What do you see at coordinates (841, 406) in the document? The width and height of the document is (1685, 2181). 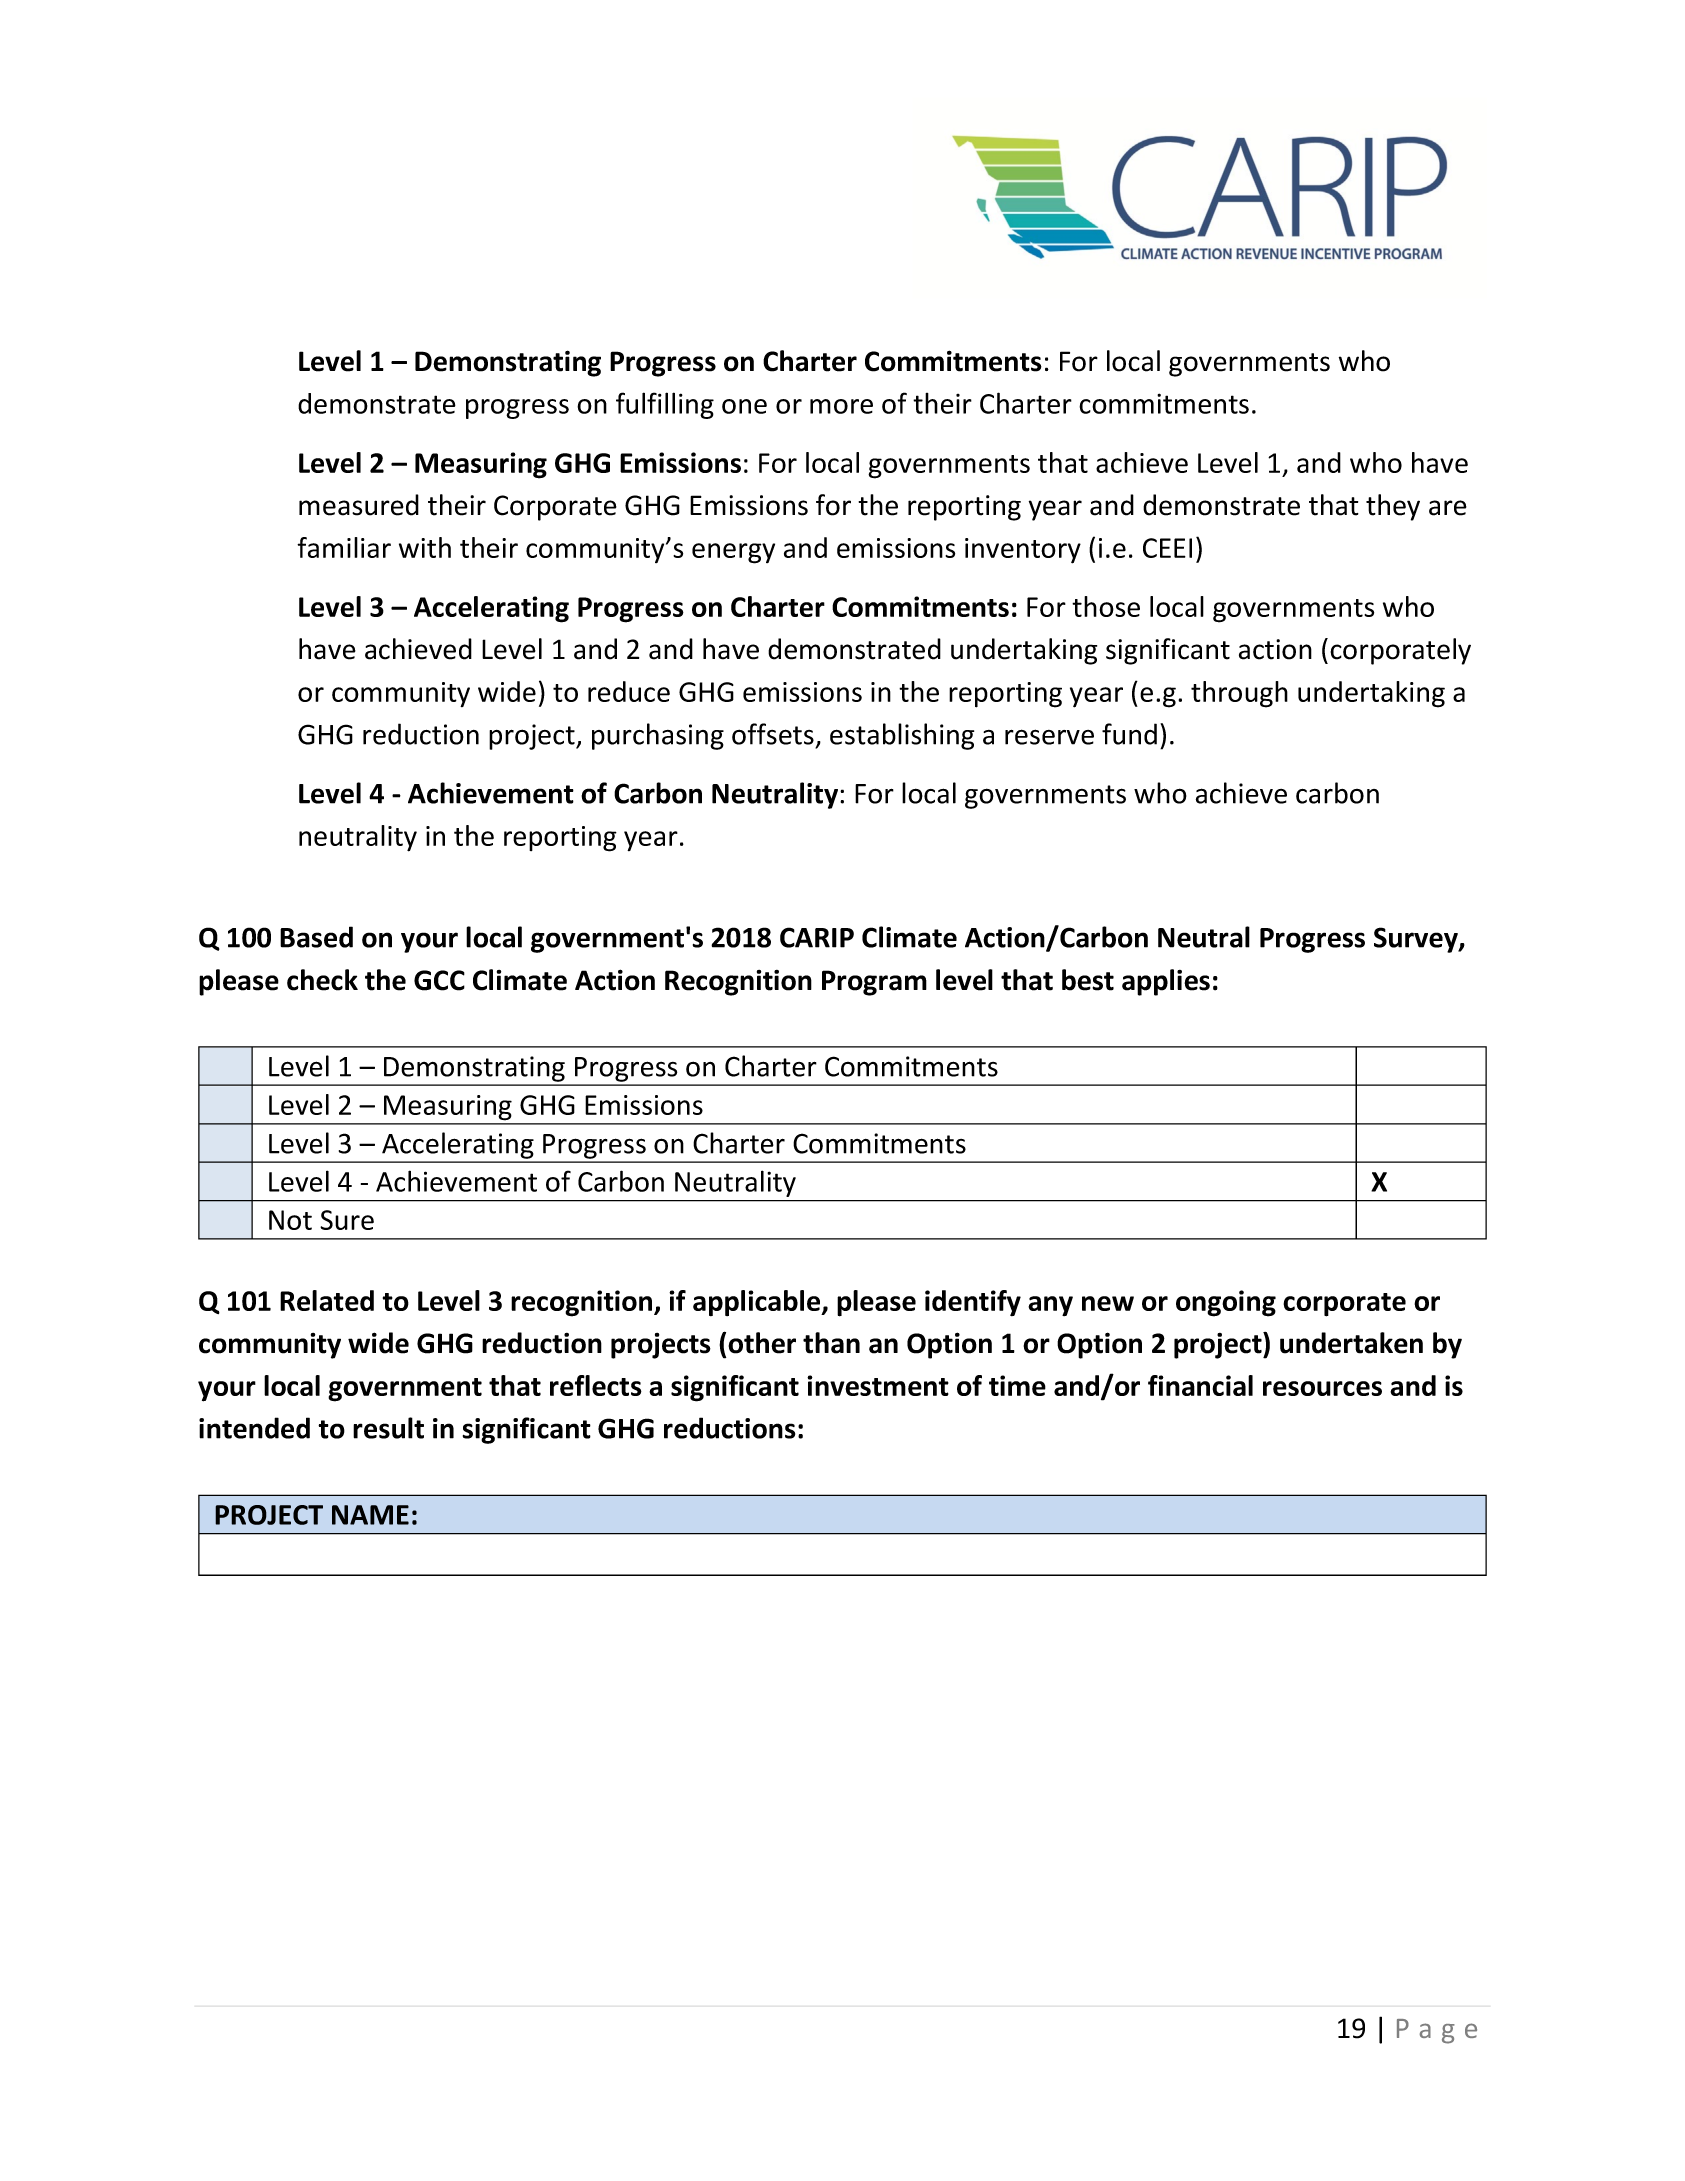 I see `more` at bounding box center [841, 406].
